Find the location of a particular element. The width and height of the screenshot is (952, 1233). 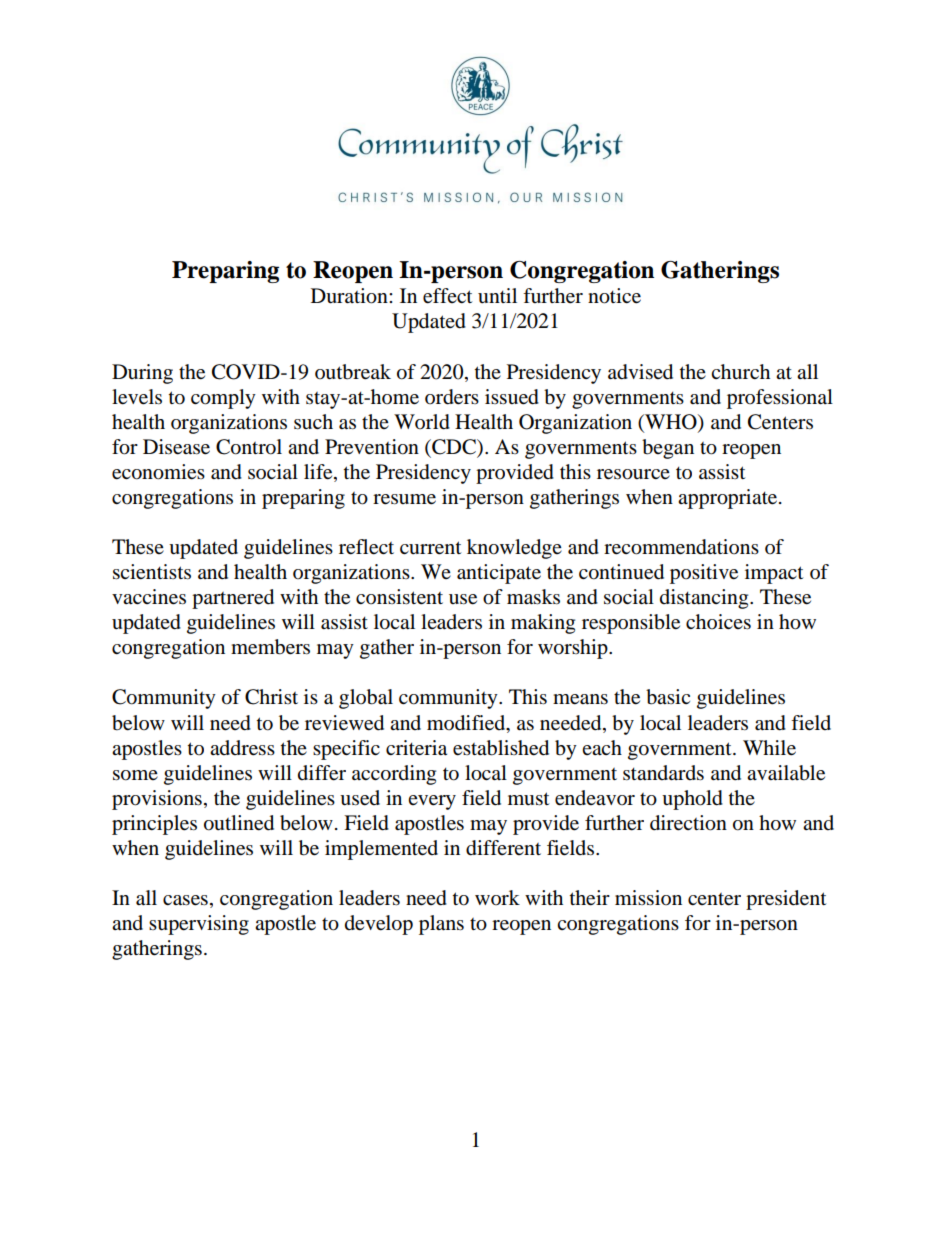

During is located at coordinates (142, 374).
